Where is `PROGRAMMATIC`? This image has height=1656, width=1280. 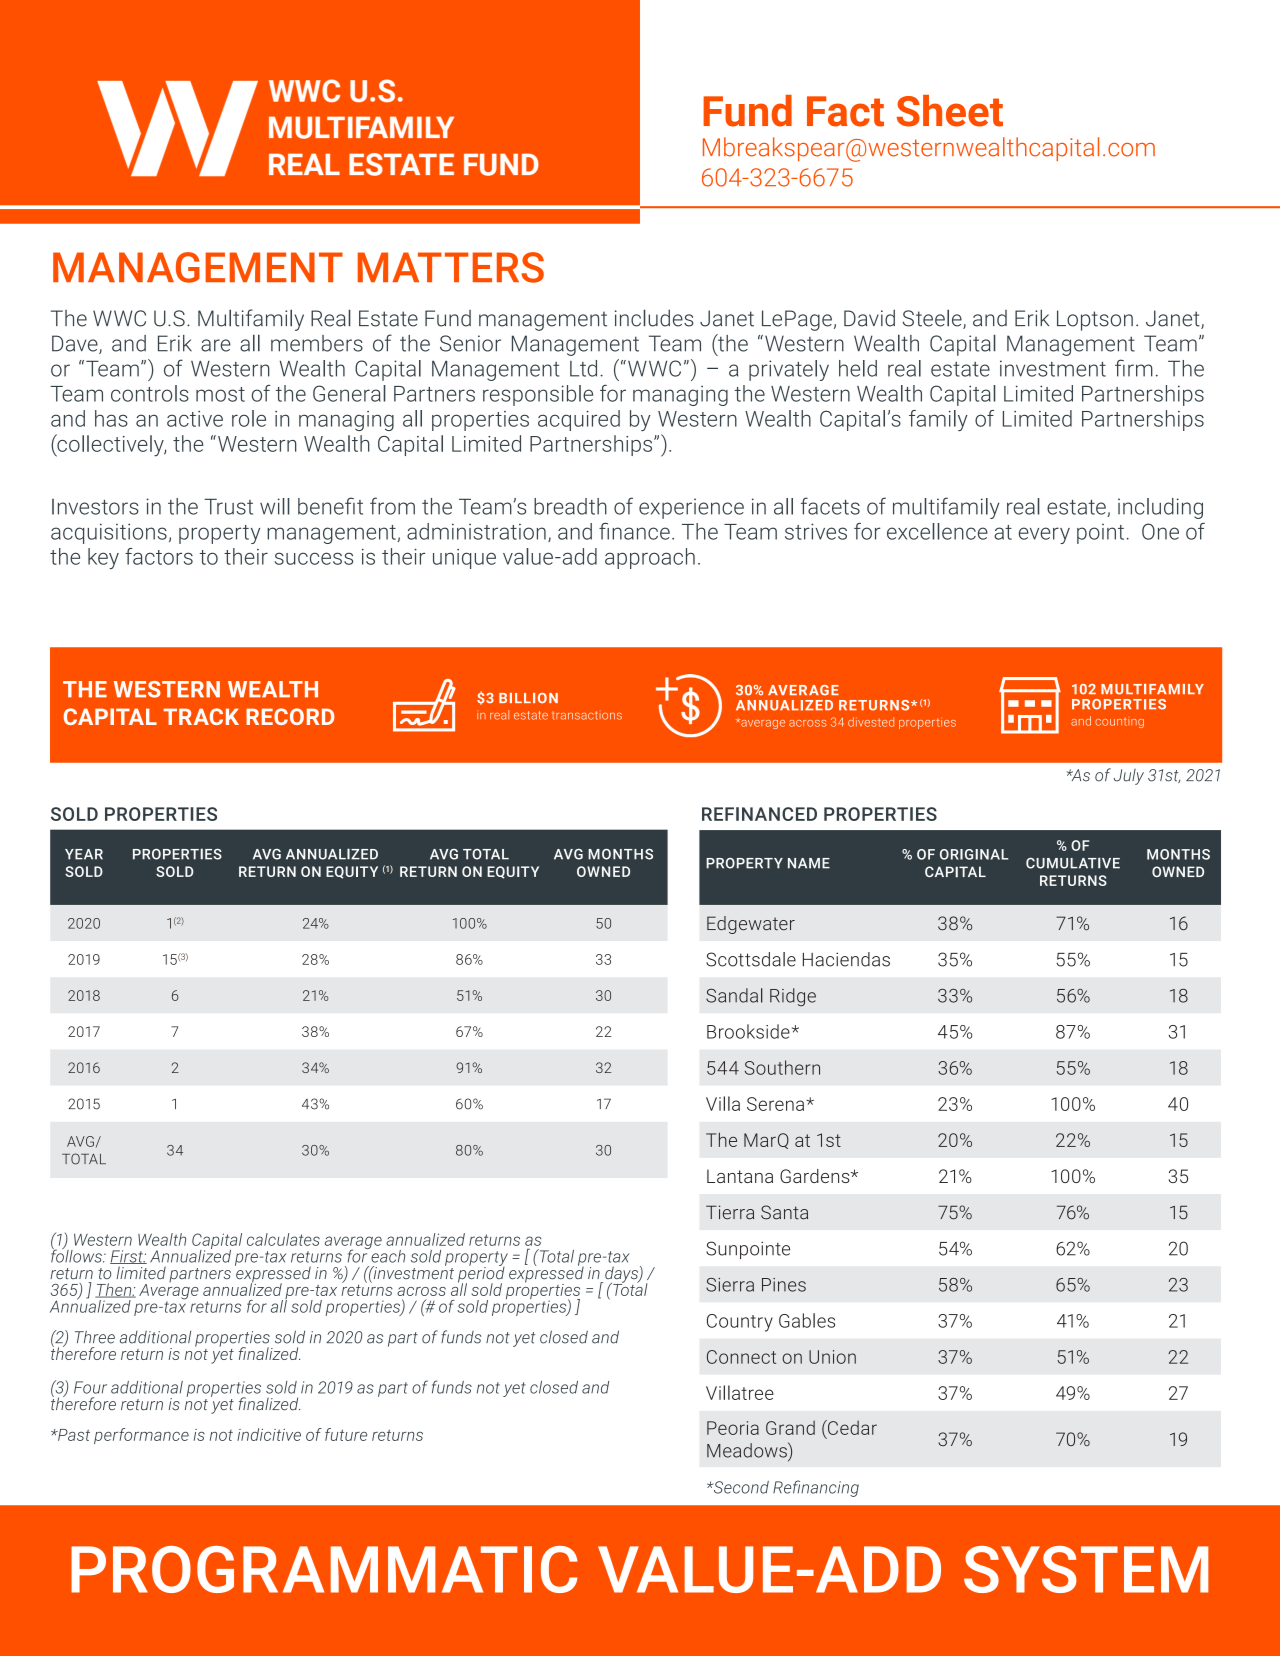 PROGRAMMATIC is located at coordinates (324, 1569).
